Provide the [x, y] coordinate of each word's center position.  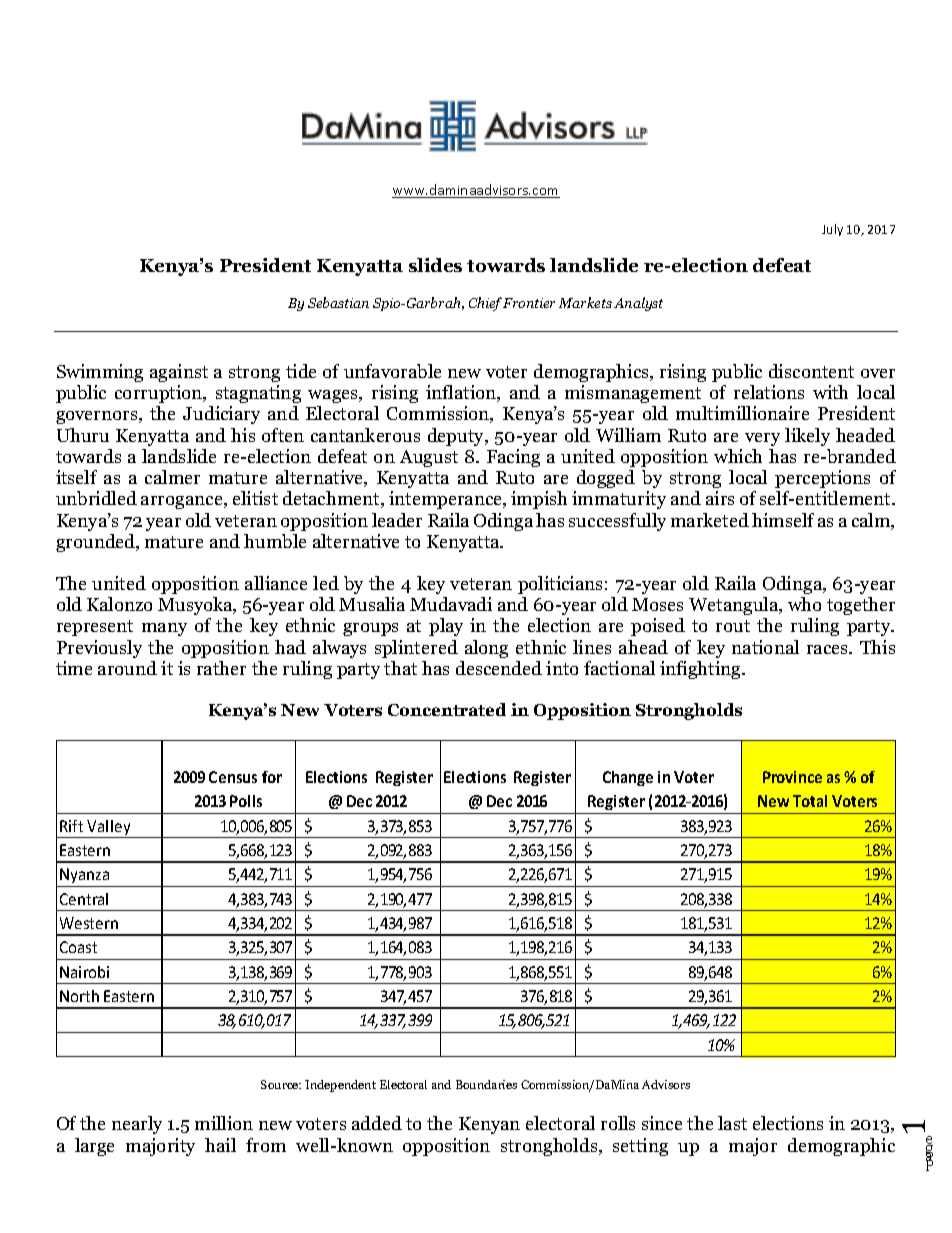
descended [499, 668]
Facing [513, 458]
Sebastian [338, 302]
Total [810, 801]
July [832, 230]
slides [435, 265]
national [765, 647]
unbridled [96, 498]
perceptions [822, 479]
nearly [137, 1125]
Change [628, 778]
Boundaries [486, 1084]
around [127, 668]
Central [84, 899]
